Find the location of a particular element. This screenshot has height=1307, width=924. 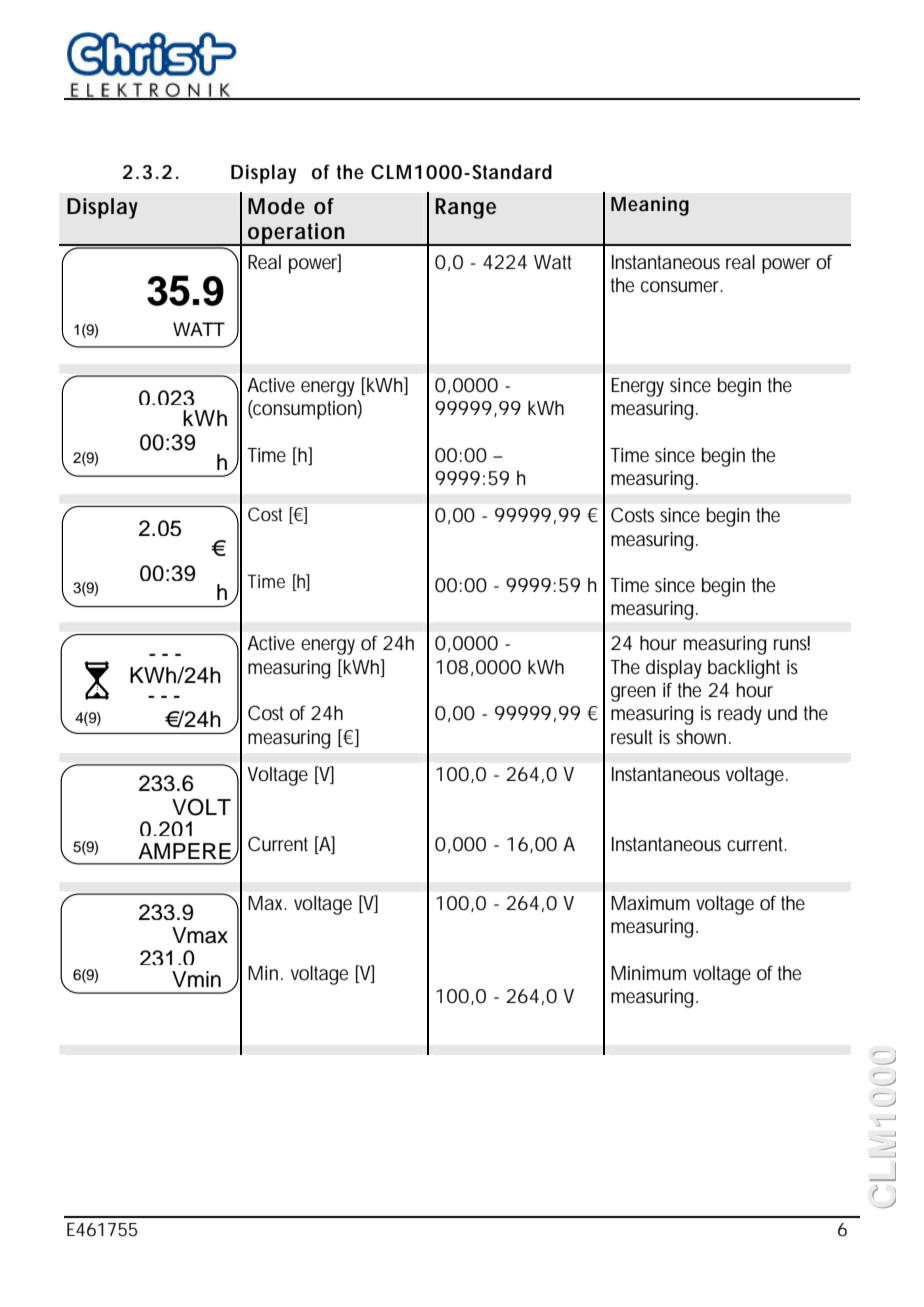

runs is located at coordinates (792, 643).
